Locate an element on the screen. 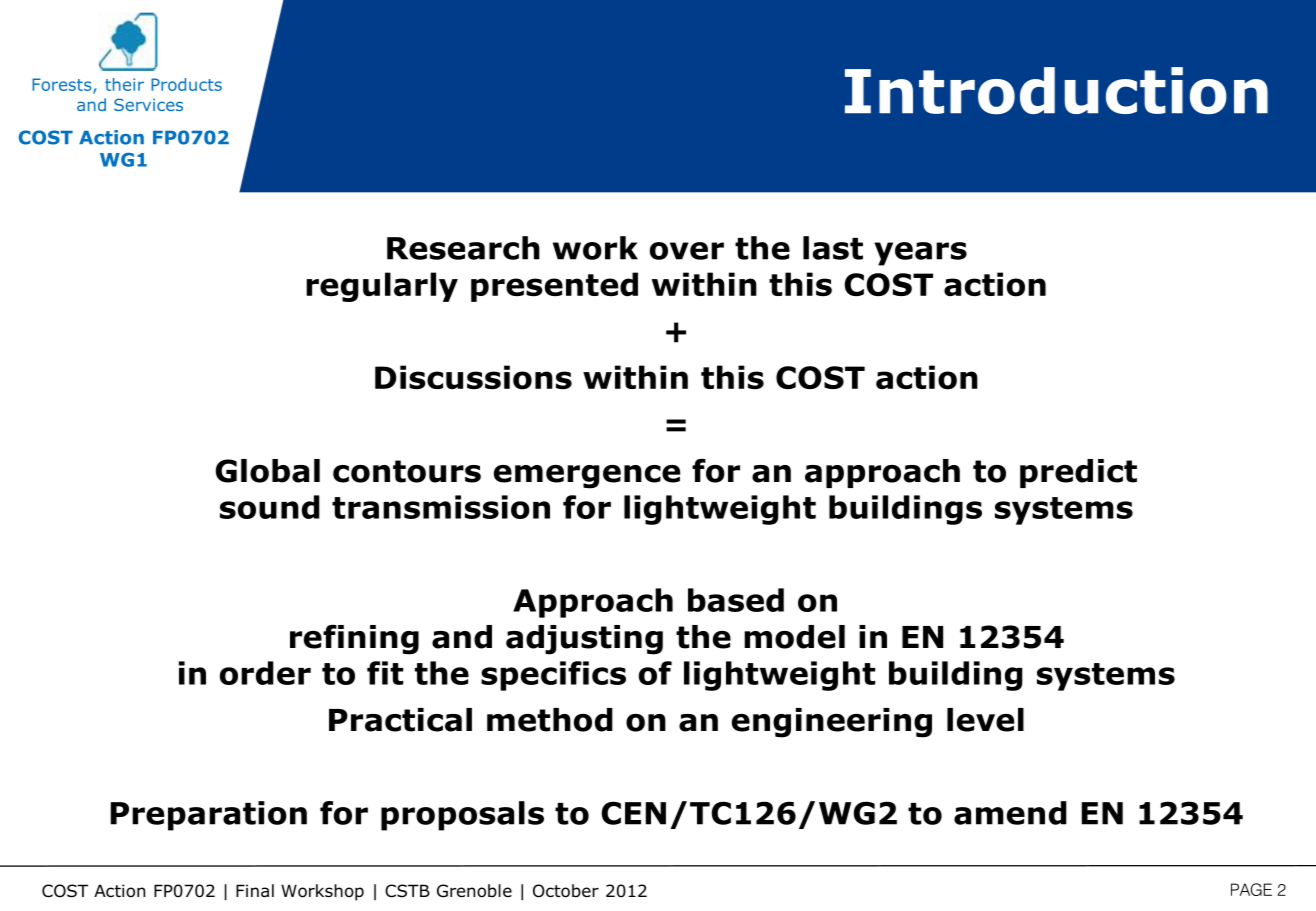  predict is located at coordinates (1078, 473).
